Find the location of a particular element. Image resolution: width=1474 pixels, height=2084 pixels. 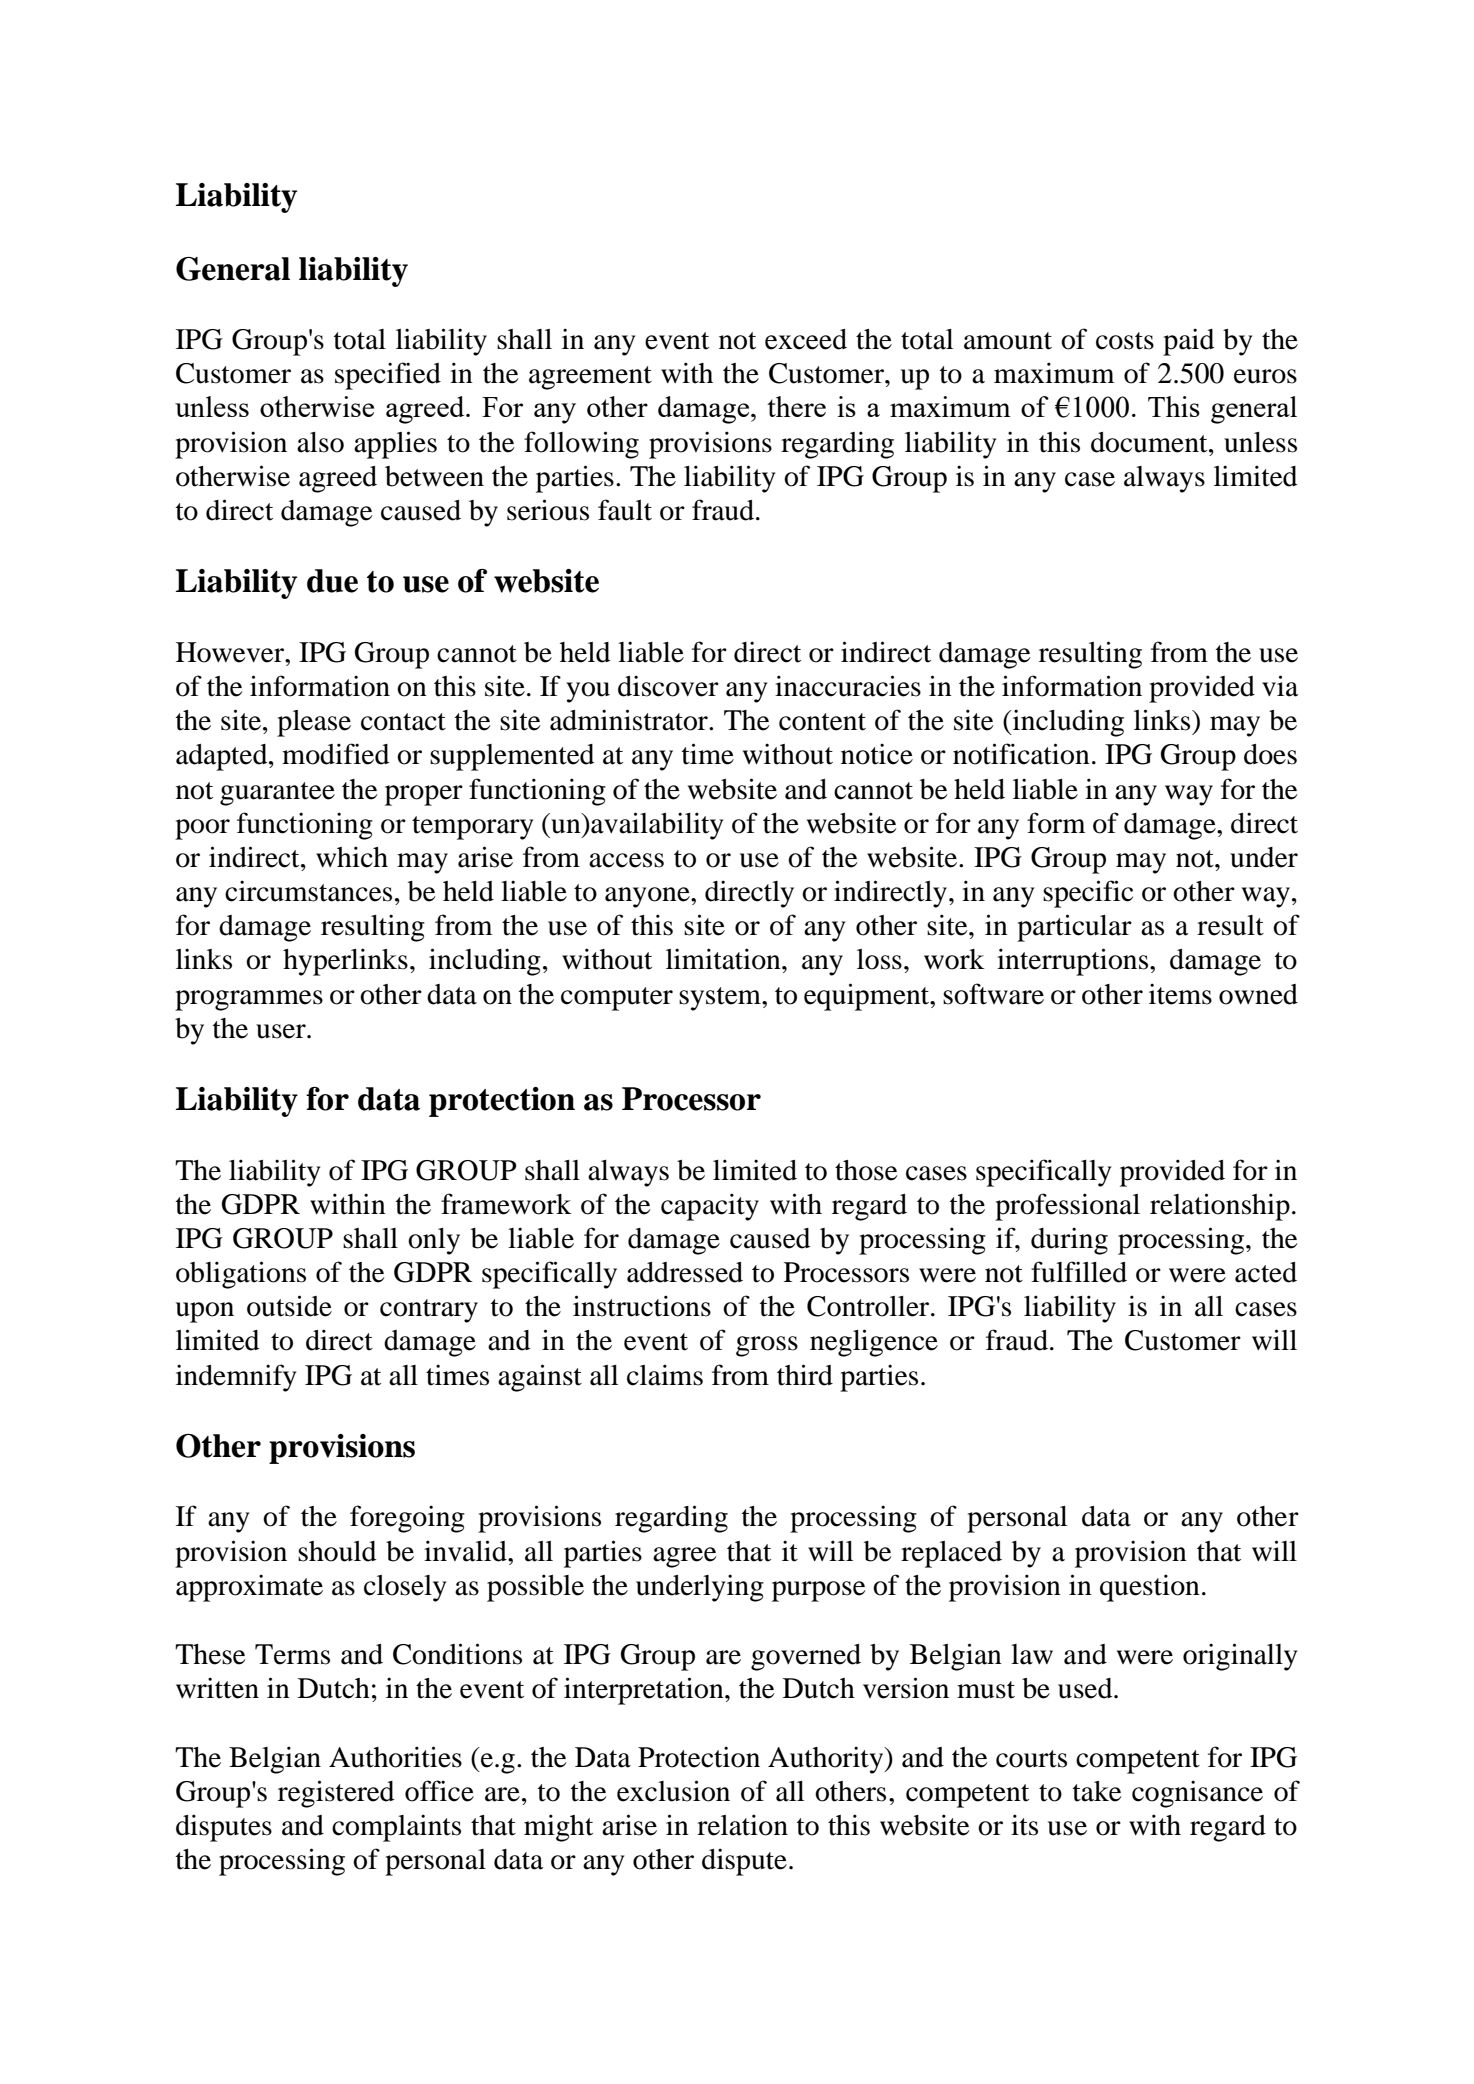

third is located at coordinates (805, 1375).
